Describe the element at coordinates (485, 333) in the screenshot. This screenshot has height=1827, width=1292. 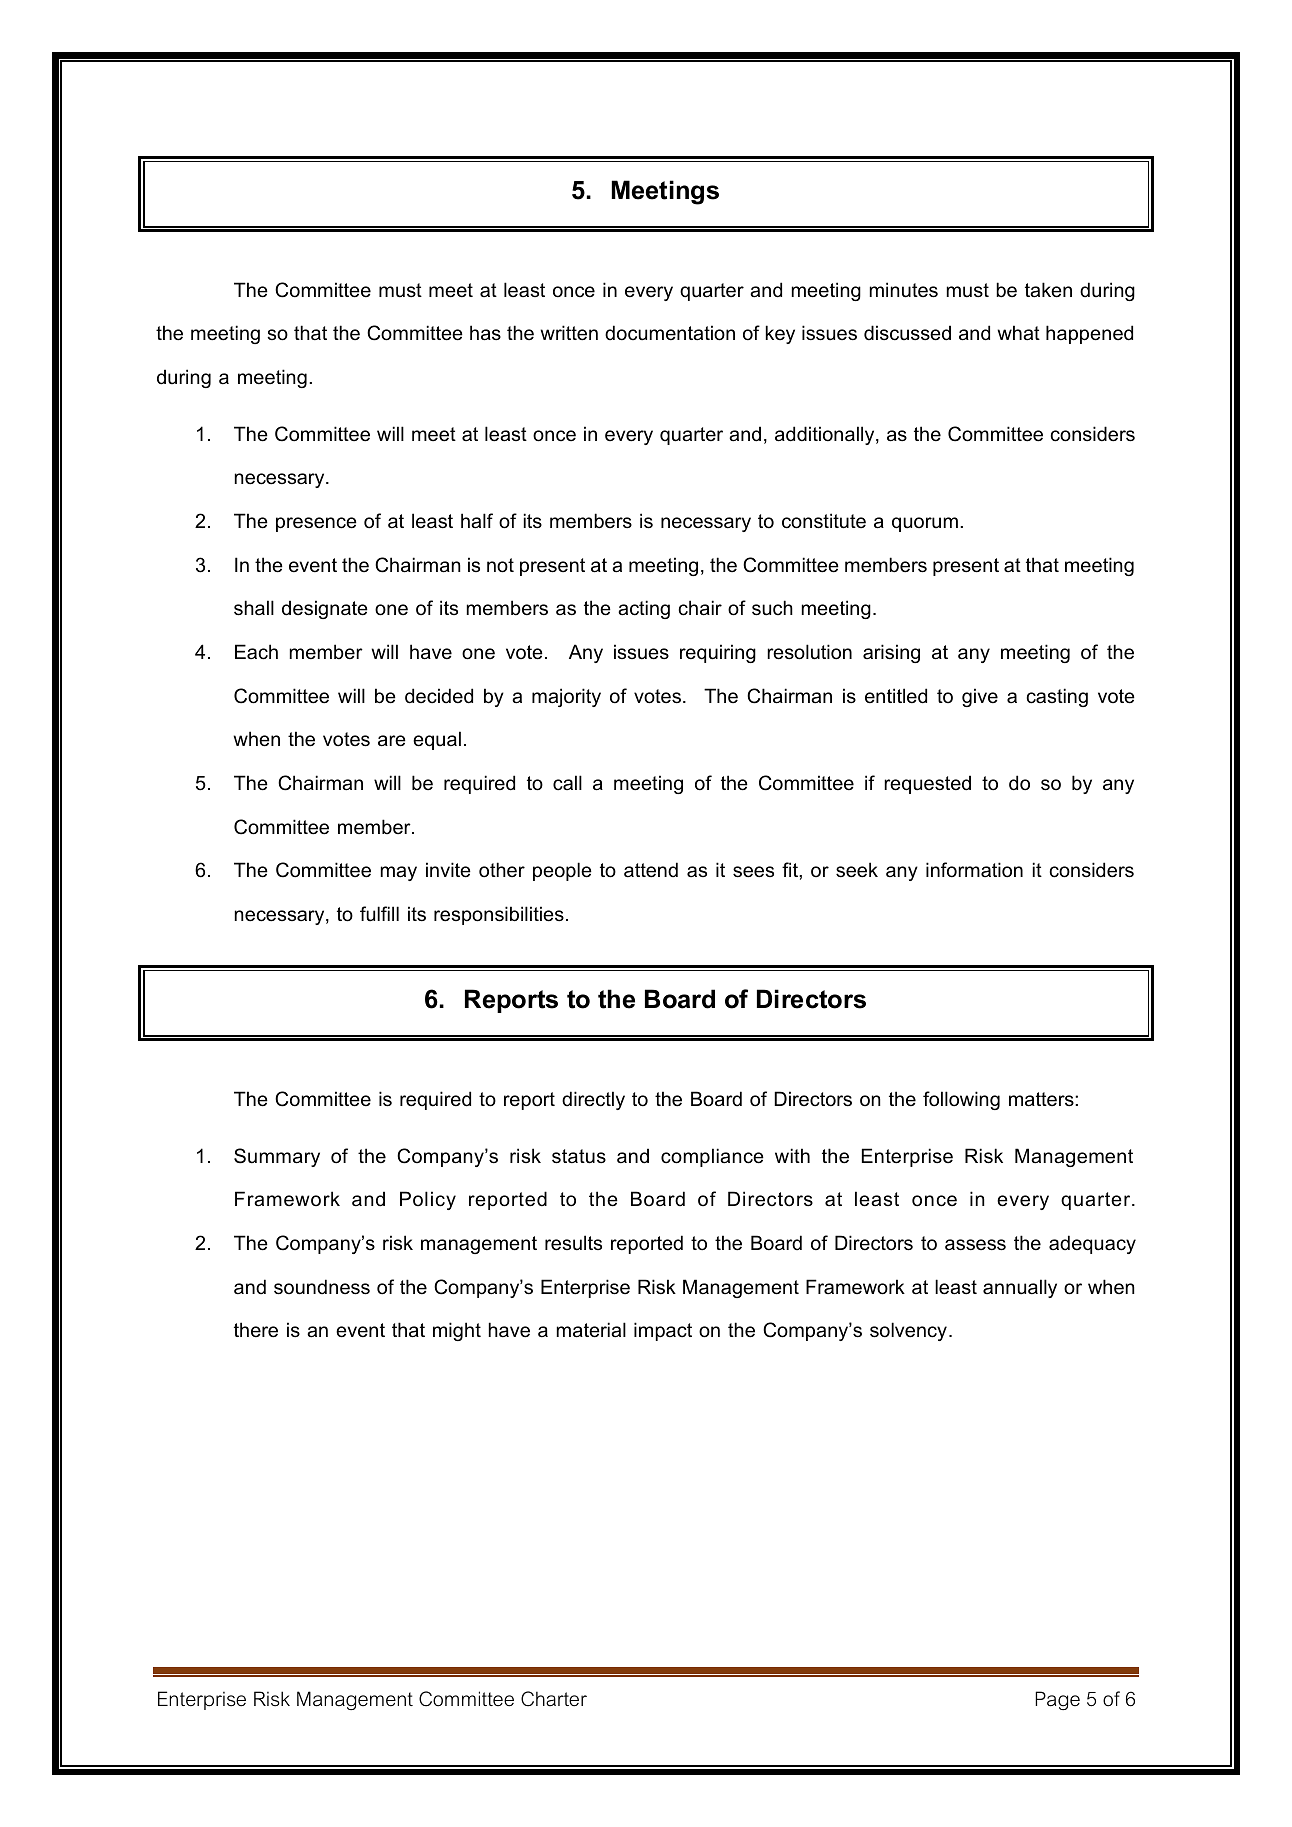
I see `has` at that location.
